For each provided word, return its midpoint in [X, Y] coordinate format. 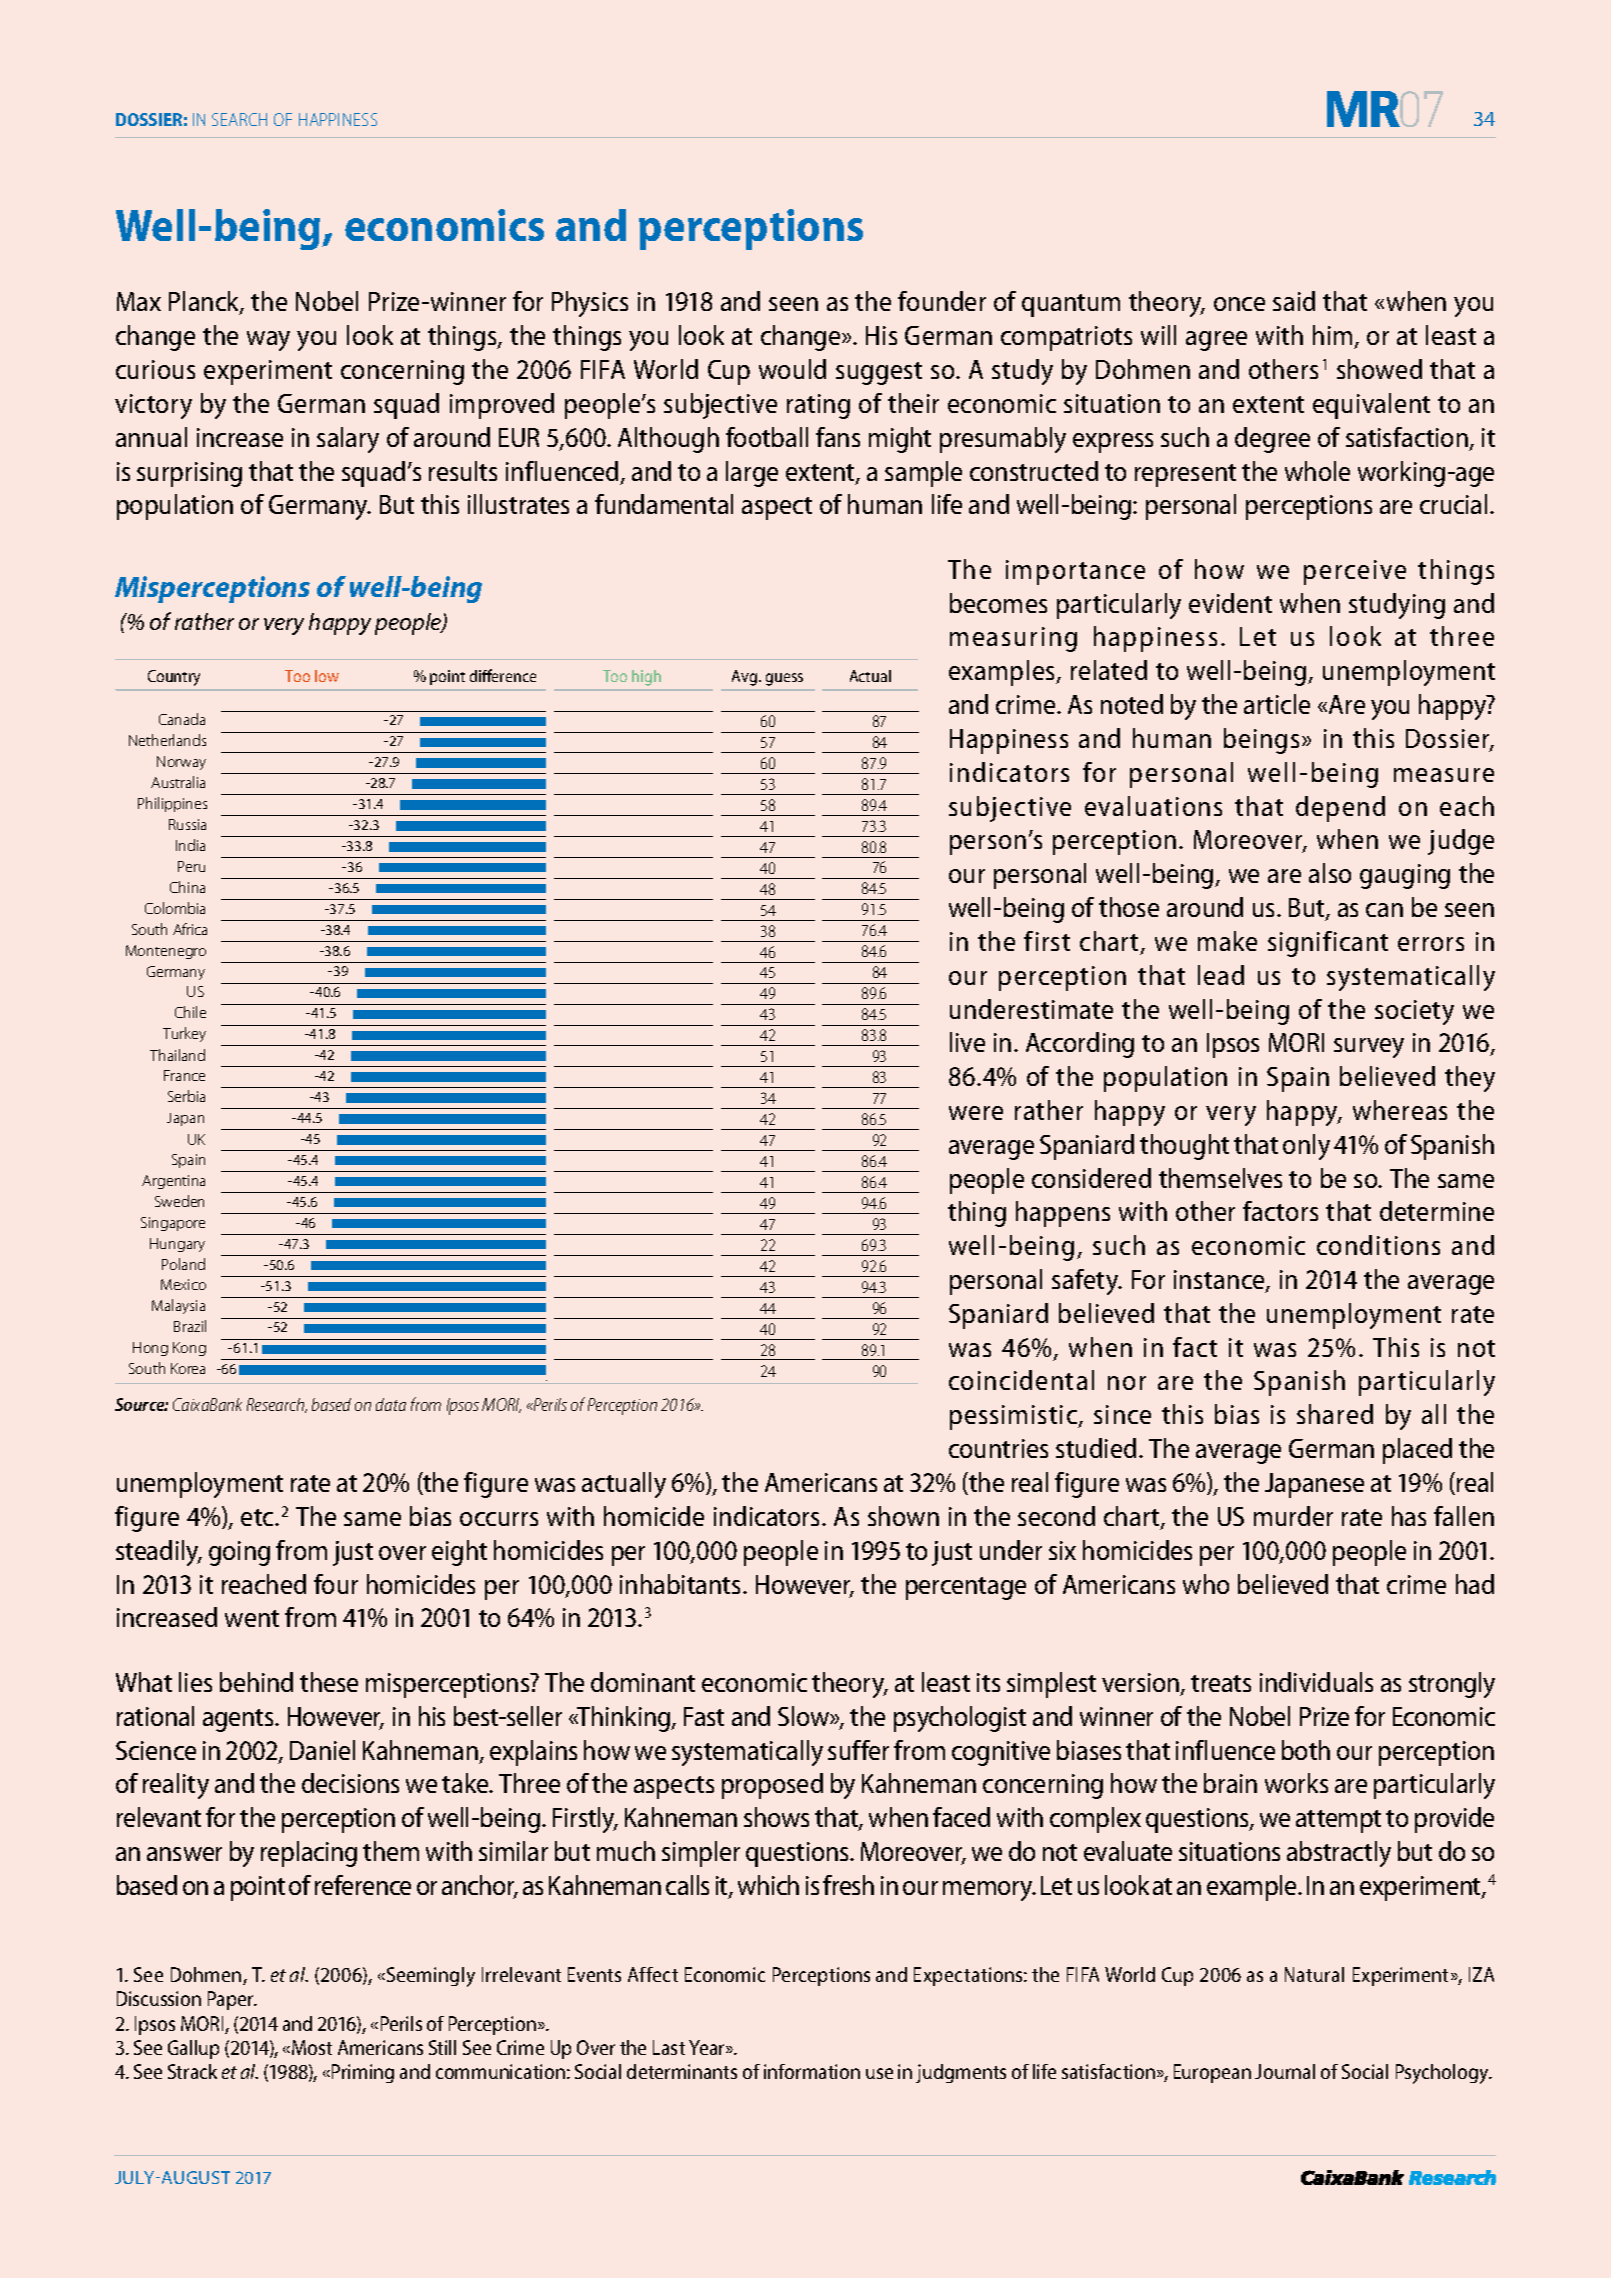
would [792, 369]
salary [348, 440]
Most [312, 2047]
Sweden [179, 1201]
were [976, 1113]
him [1332, 335]
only [1306, 1147]
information [812, 2071]
